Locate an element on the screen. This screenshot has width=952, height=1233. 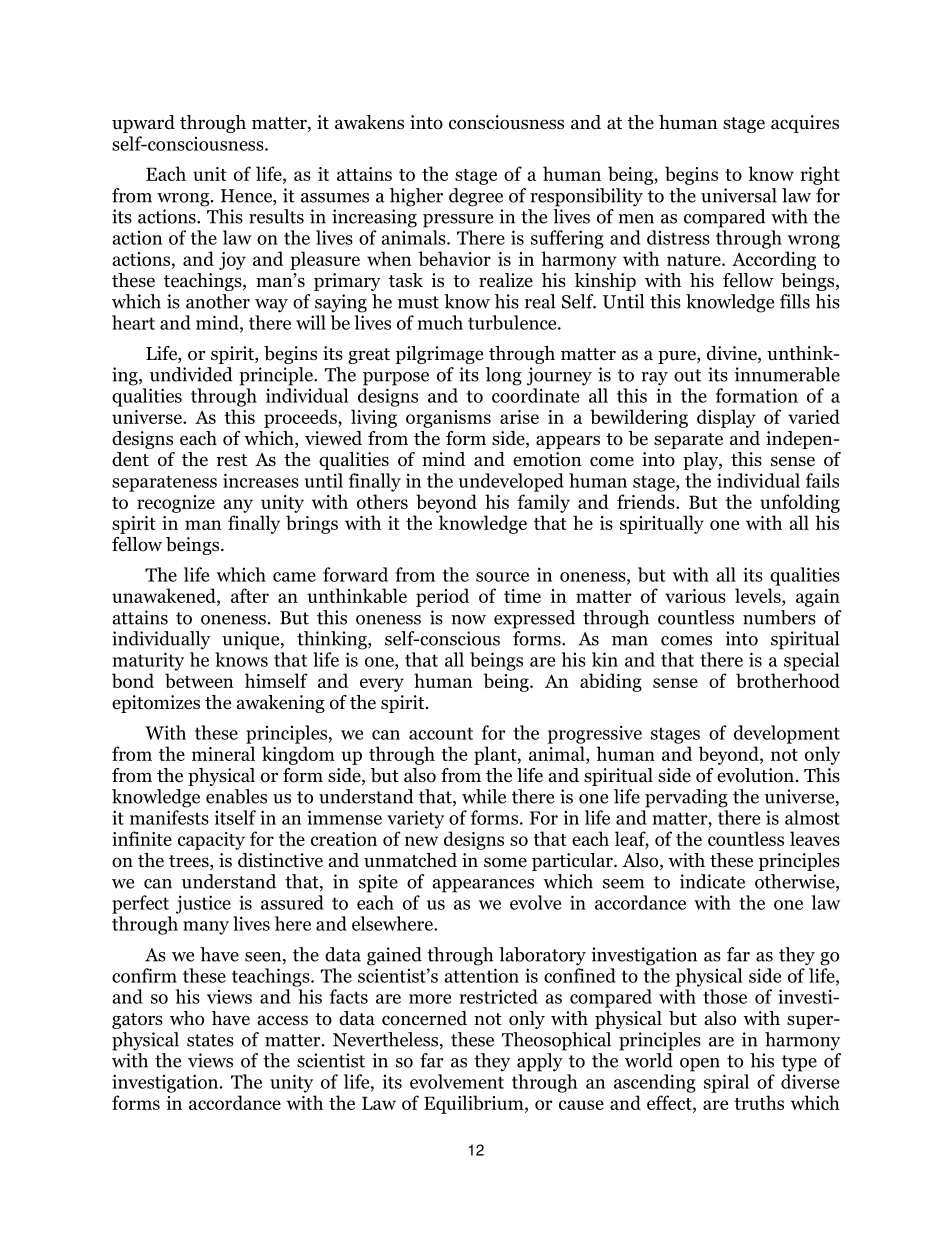
spiral is located at coordinates (726, 1083).
